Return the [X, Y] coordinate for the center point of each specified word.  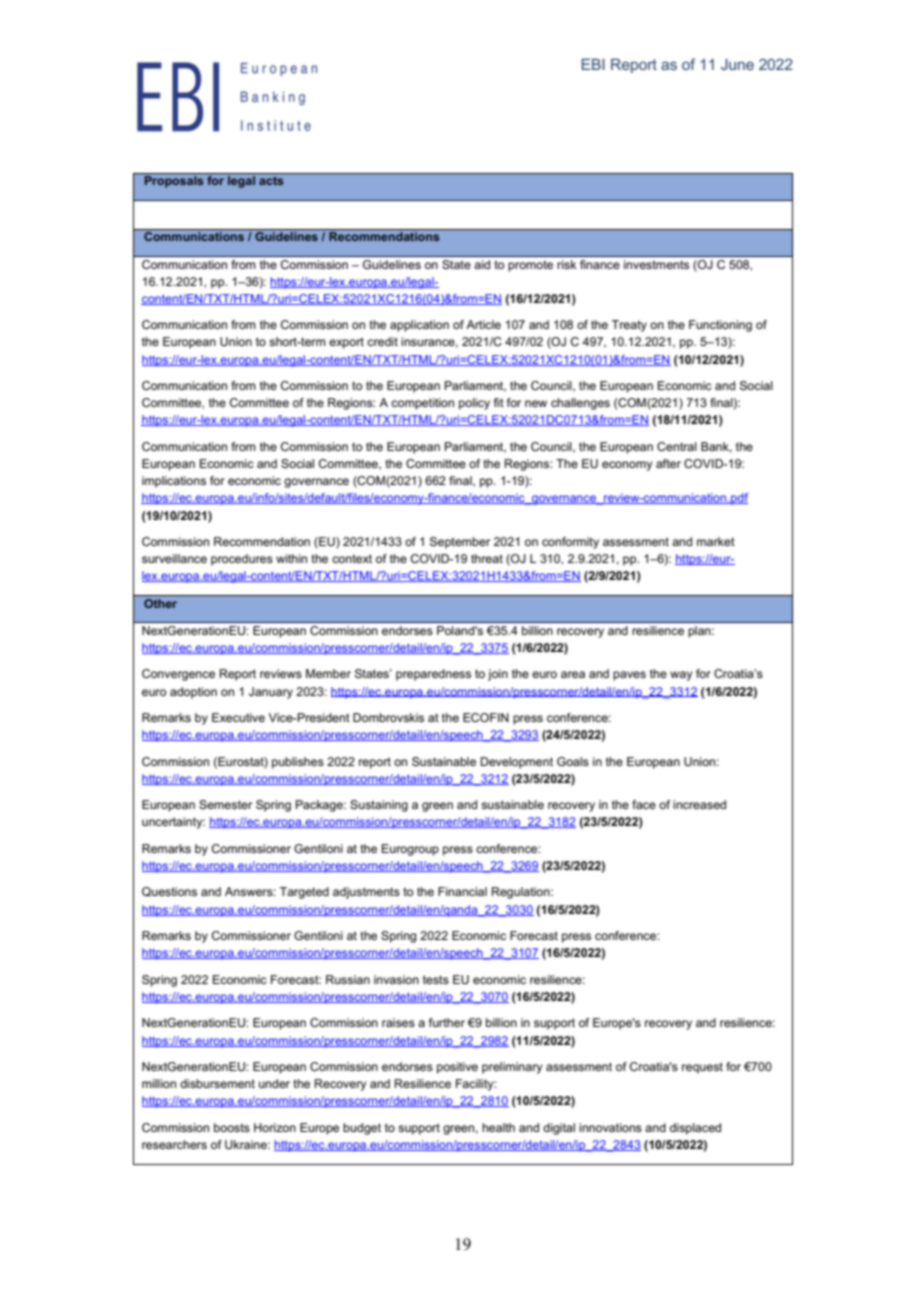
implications [174, 482]
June [737, 64]
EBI [593, 64]
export [346, 343]
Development [517, 763]
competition [422, 404]
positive [457, 1068]
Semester [225, 804]
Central [677, 446]
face [644, 804]
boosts [232, 1127]
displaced [695, 1129]
